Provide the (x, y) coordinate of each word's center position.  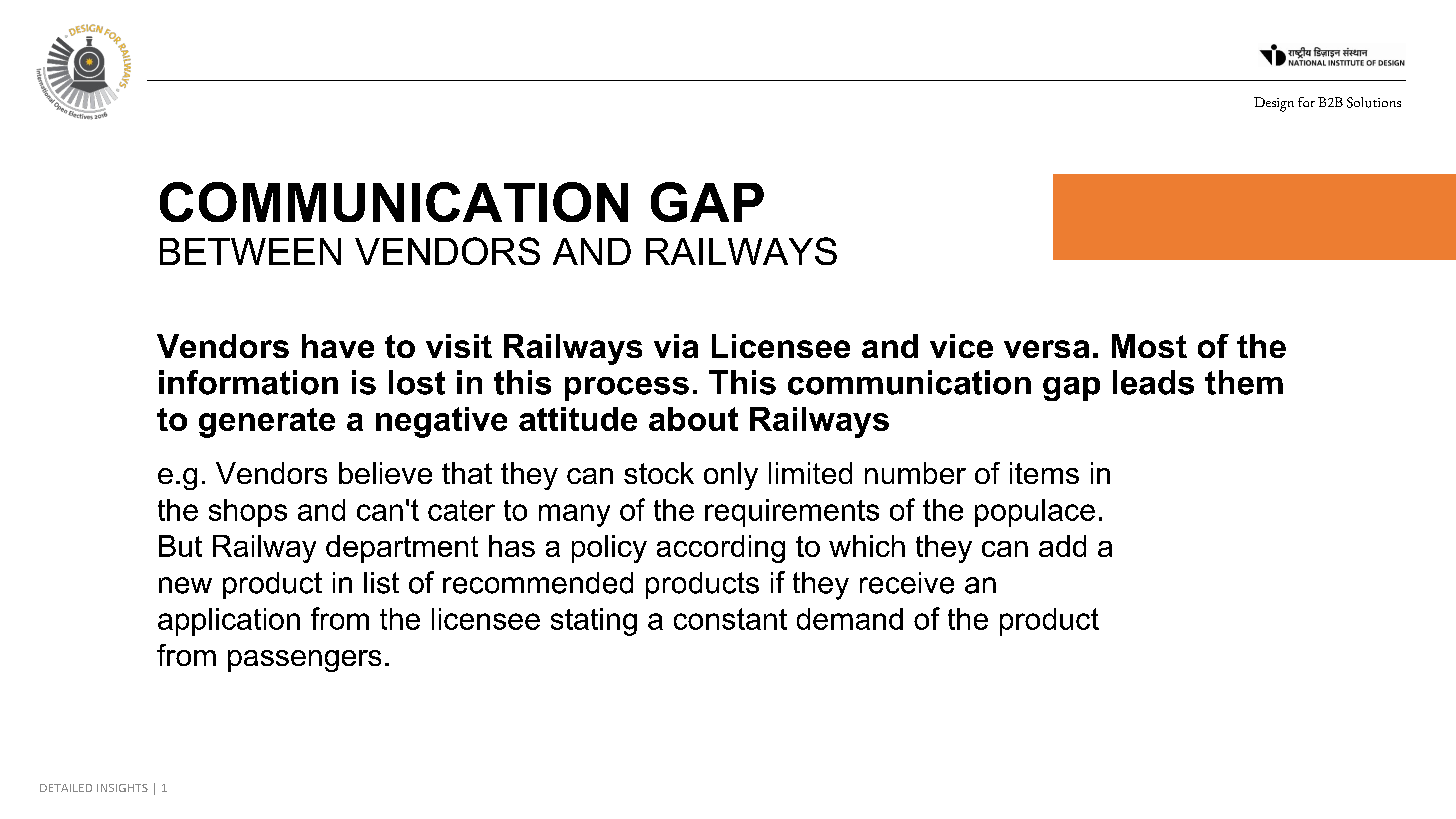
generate (267, 423)
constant (730, 619)
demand (850, 619)
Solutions (1374, 102)
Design (1274, 104)
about (693, 419)
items (1044, 473)
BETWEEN (250, 251)
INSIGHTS (122, 788)
